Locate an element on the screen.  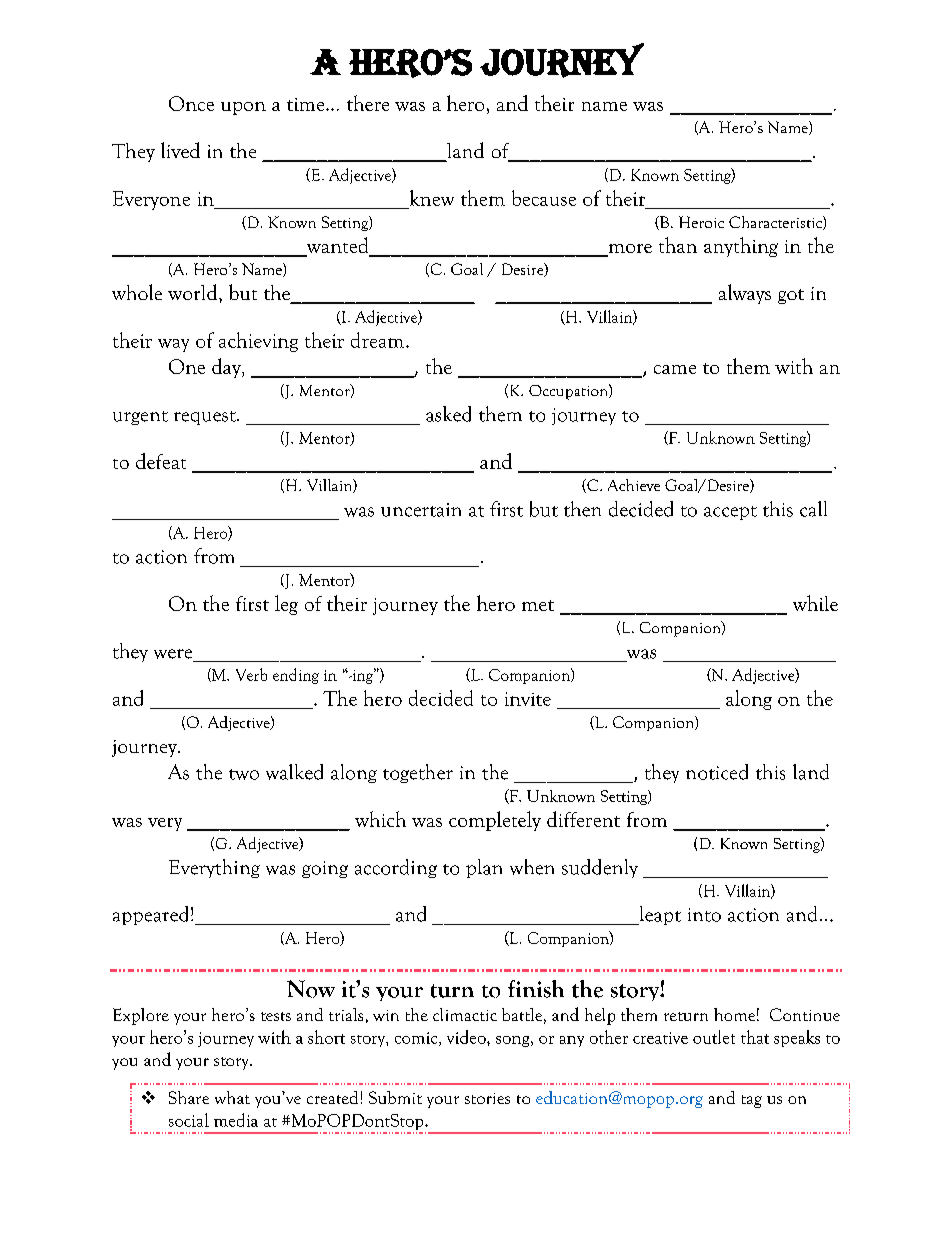
two is located at coordinates (244, 774).
